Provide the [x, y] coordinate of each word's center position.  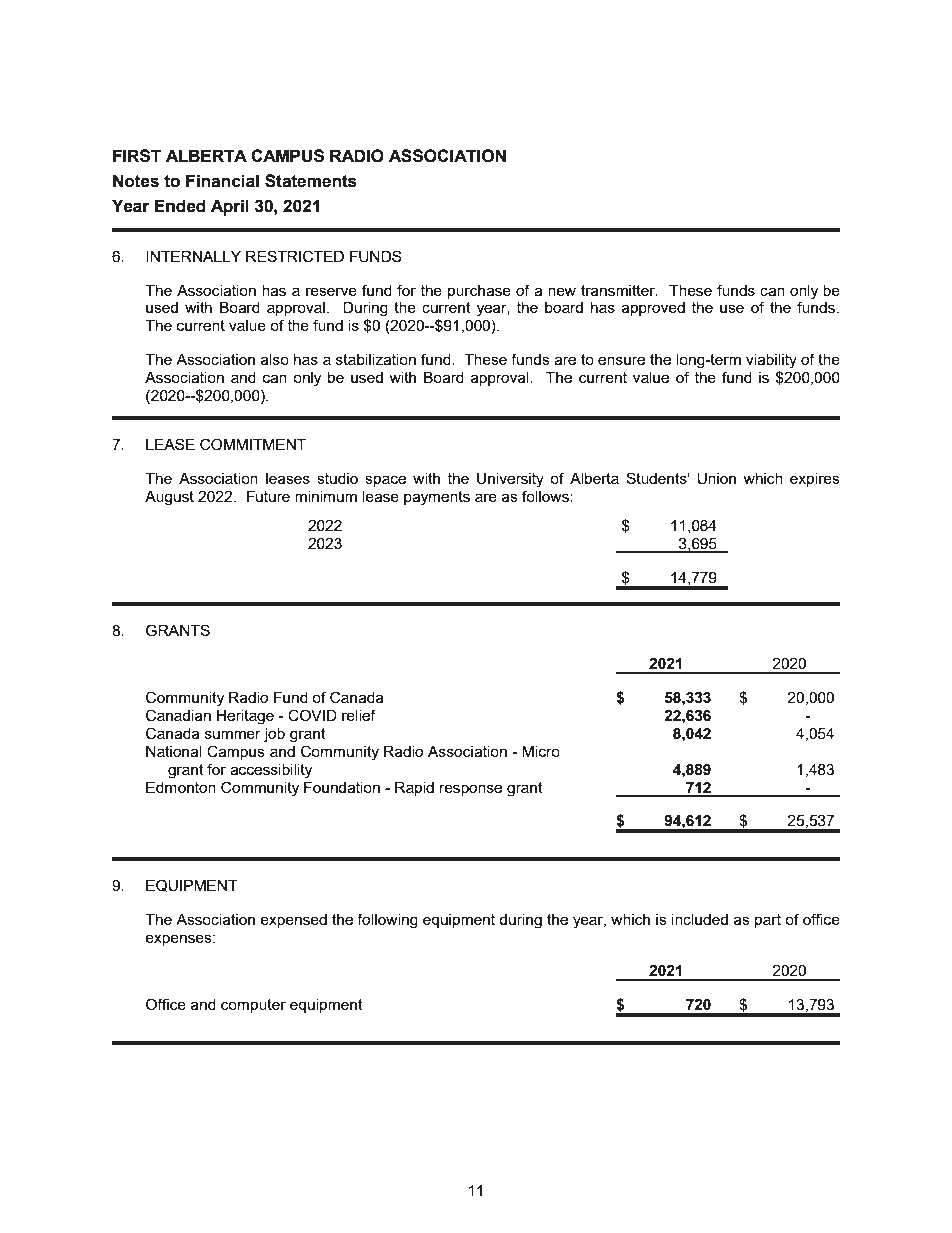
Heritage [245, 717]
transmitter [619, 290]
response [471, 790]
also [275, 359]
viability [771, 361]
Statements [311, 181]
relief [359, 715]
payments [437, 498]
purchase [479, 292]
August [169, 498]
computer [253, 1006]
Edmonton [181, 787]
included [700, 919]
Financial [222, 181]
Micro [541, 751]
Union [716, 479]
